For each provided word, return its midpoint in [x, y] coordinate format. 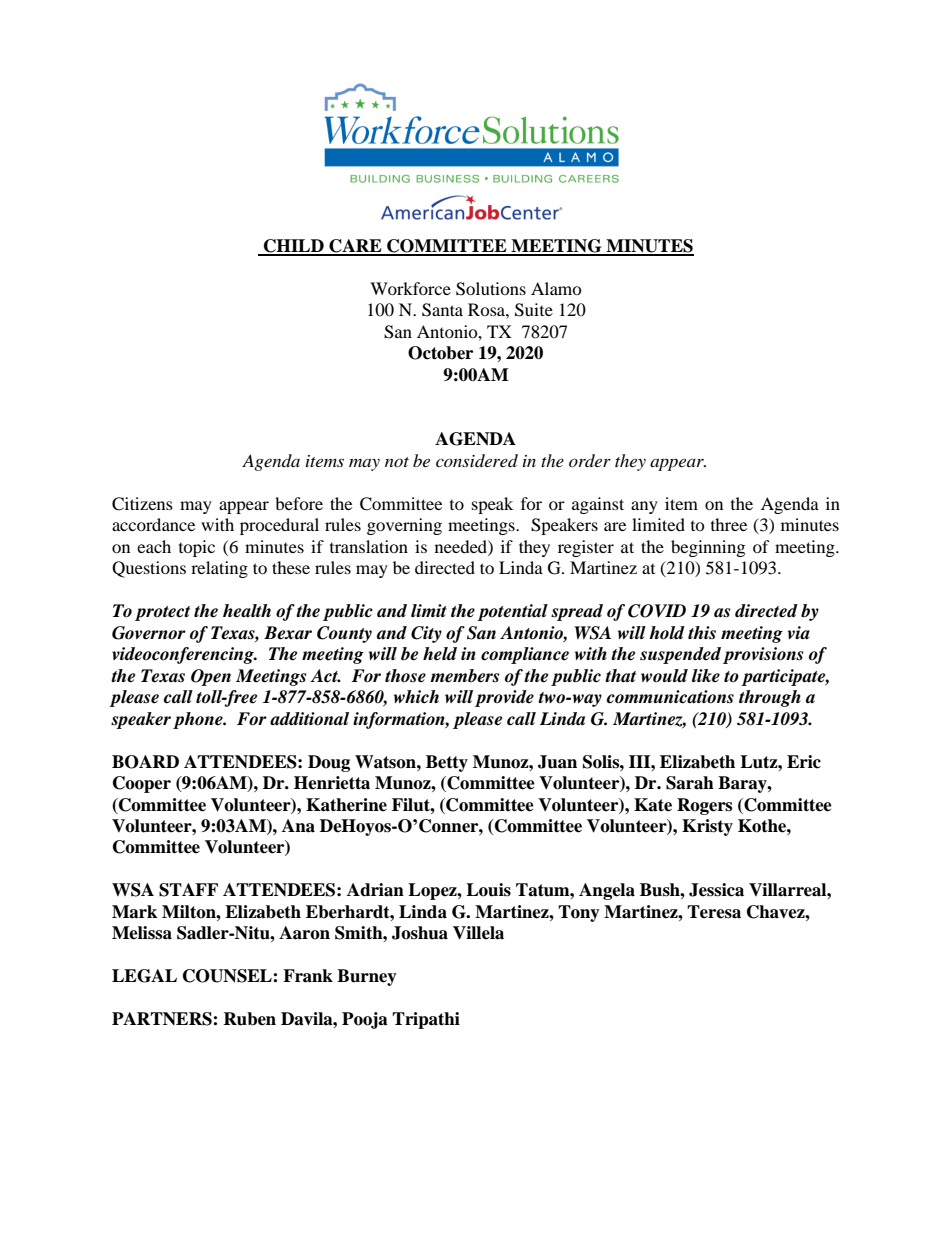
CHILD [293, 247]
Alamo [556, 288]
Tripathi [426, 1020]
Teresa [714, 912]
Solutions [491, 289]
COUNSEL [228, 976]
